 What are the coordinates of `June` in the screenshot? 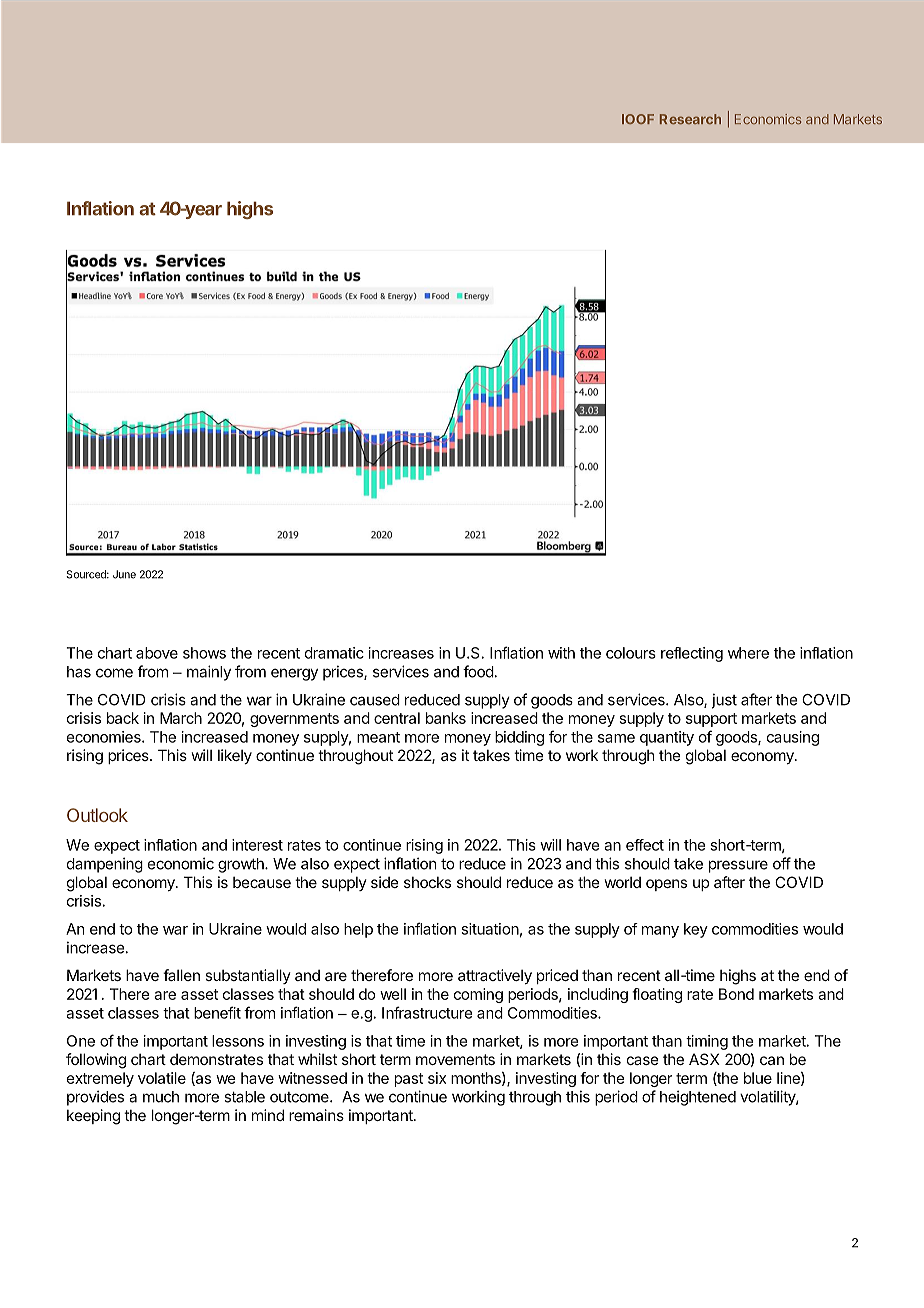 It's located at (124, 574).
